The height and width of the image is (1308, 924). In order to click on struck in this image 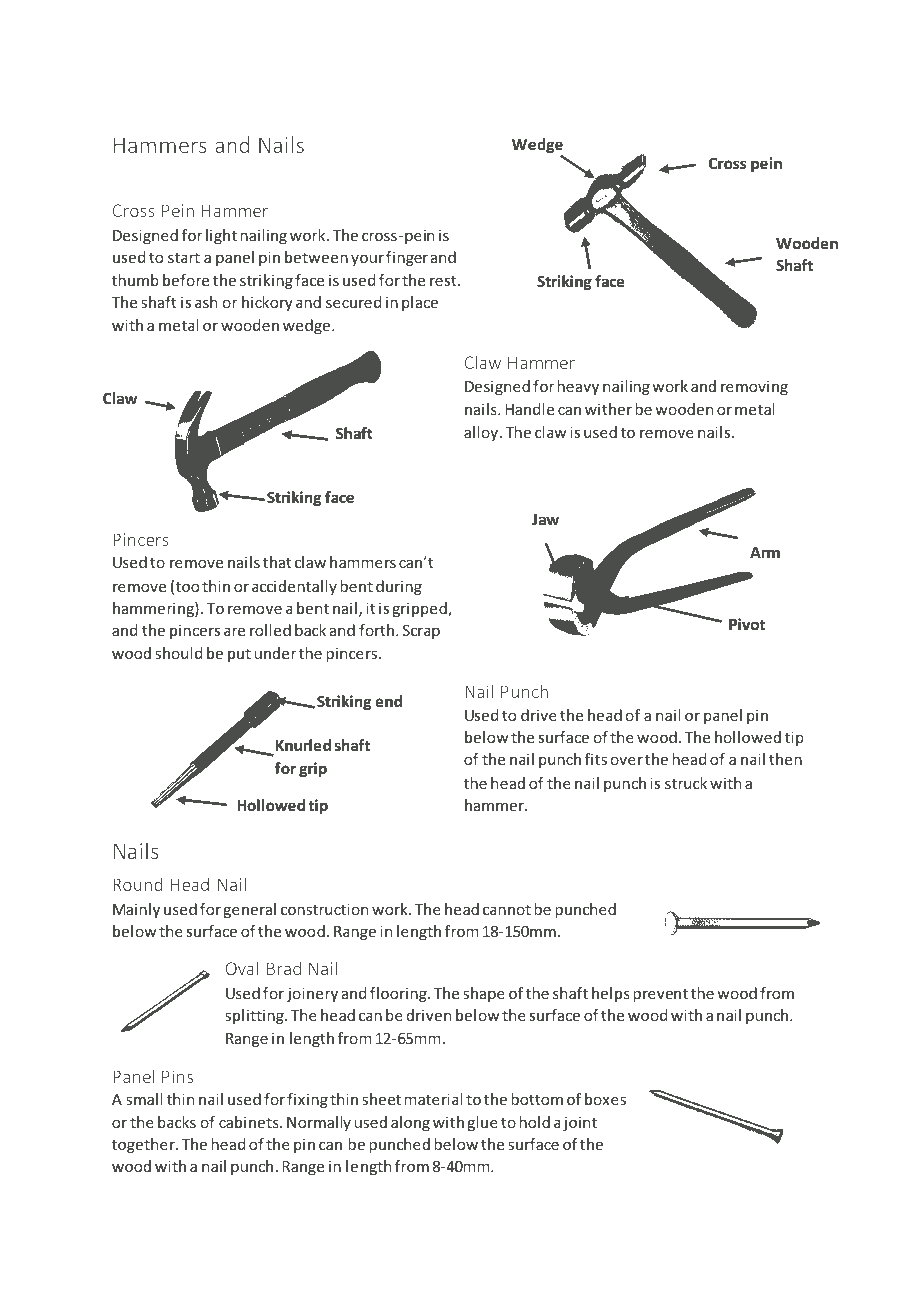, I will do `click(686, 783)`.
